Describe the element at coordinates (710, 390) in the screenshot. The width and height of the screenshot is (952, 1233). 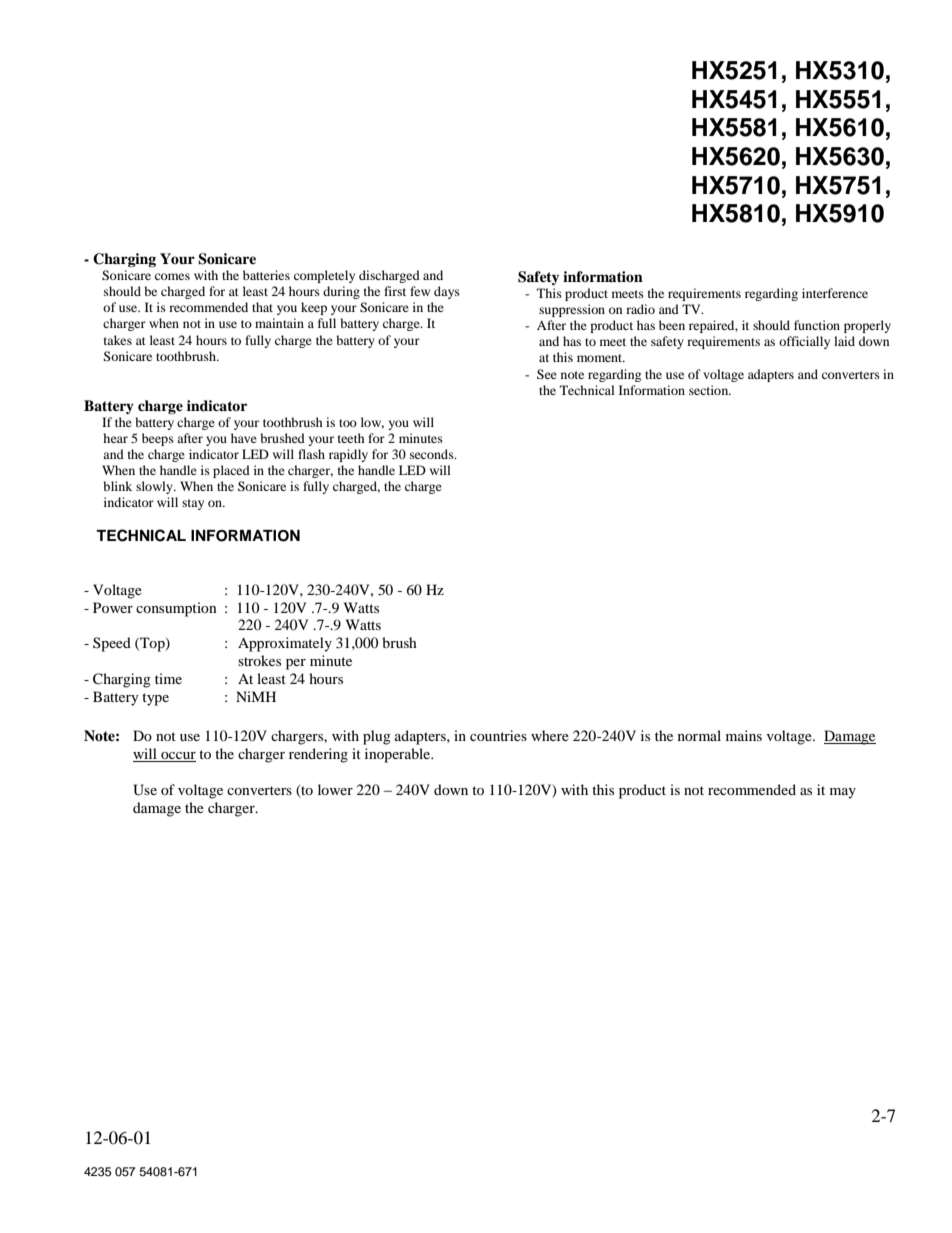
I see `section` at that location.
